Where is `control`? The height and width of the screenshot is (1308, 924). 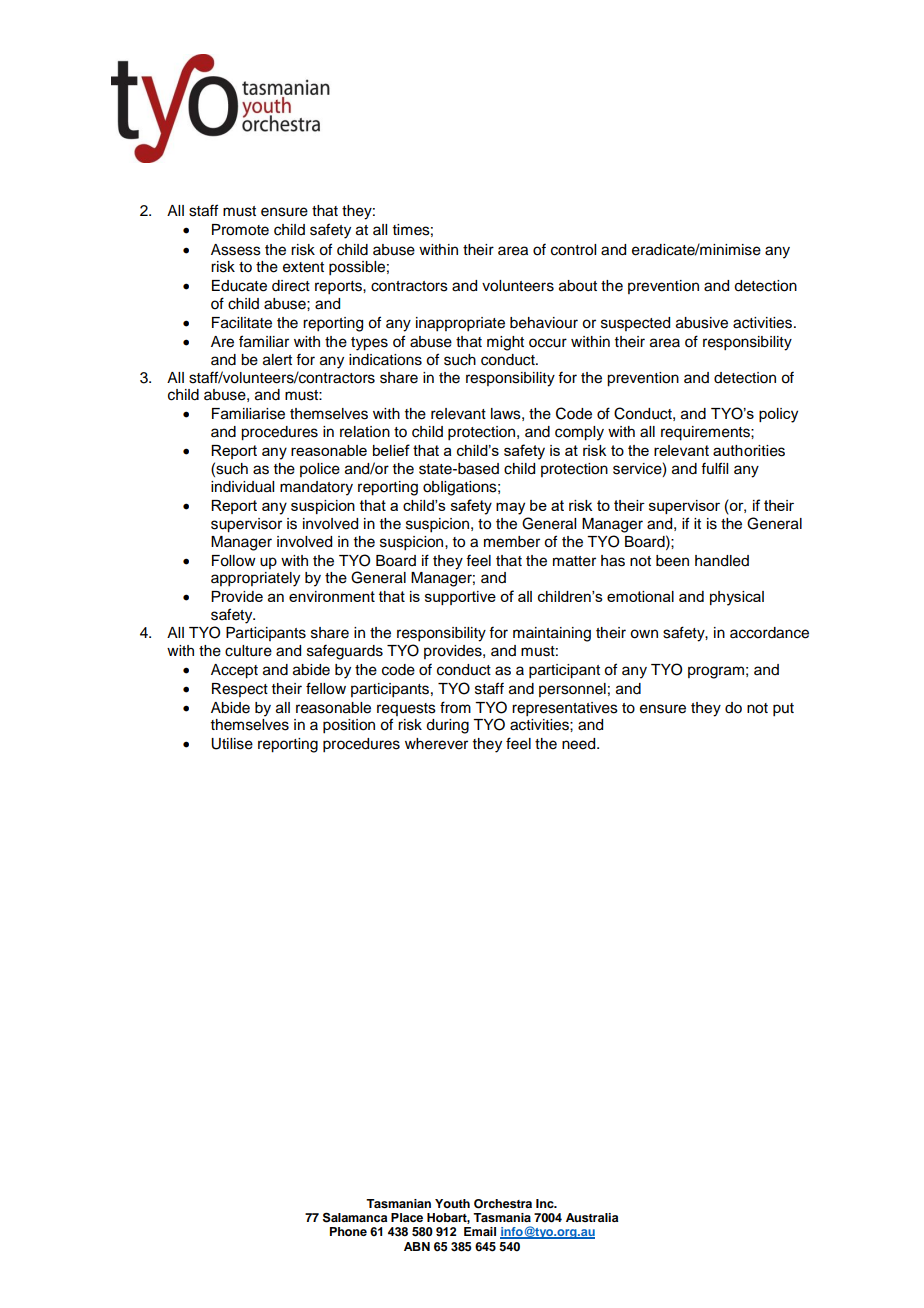 control is located at coordinates (573, 250).
